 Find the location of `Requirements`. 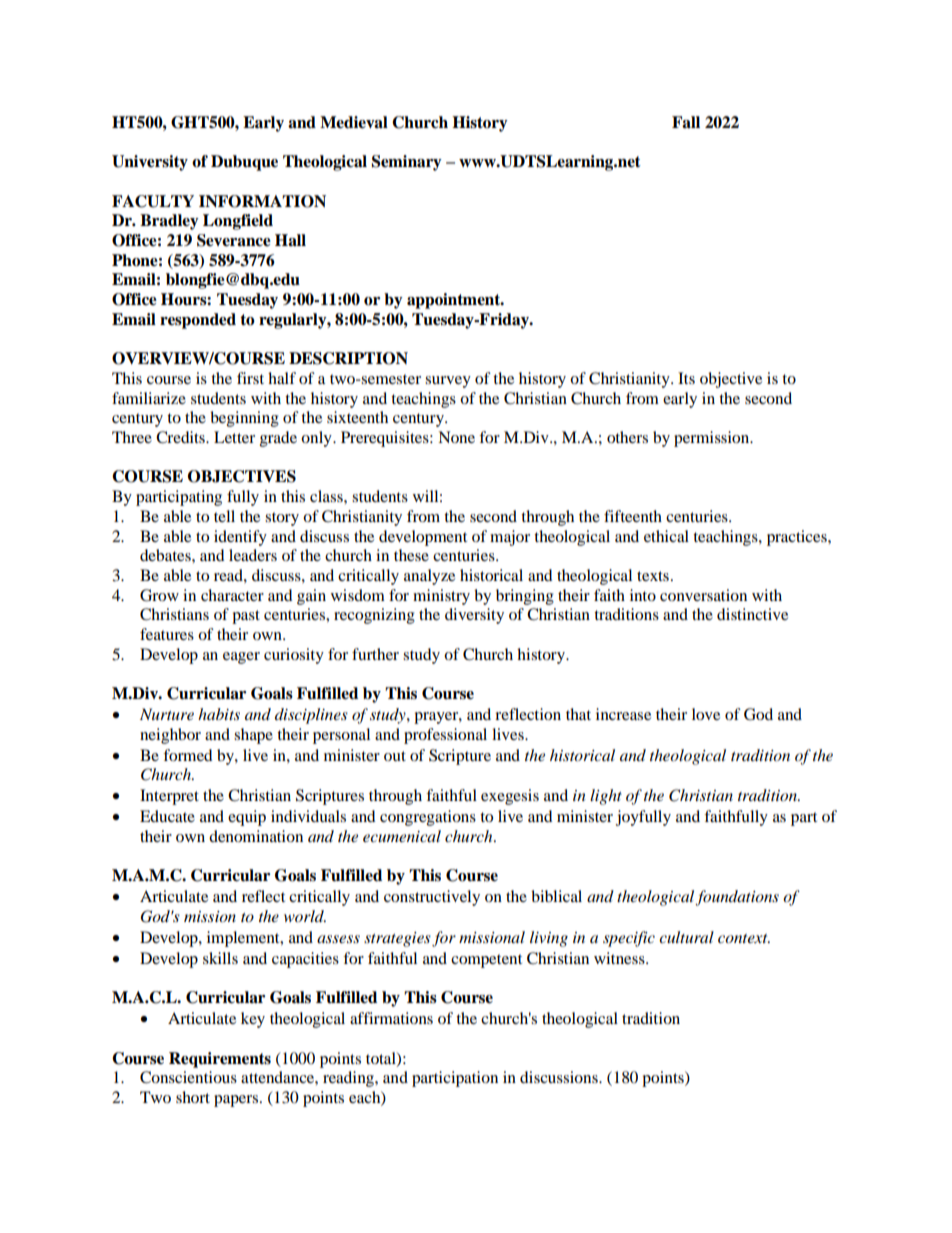

Requirements is located at coordinates (220, 1060).
